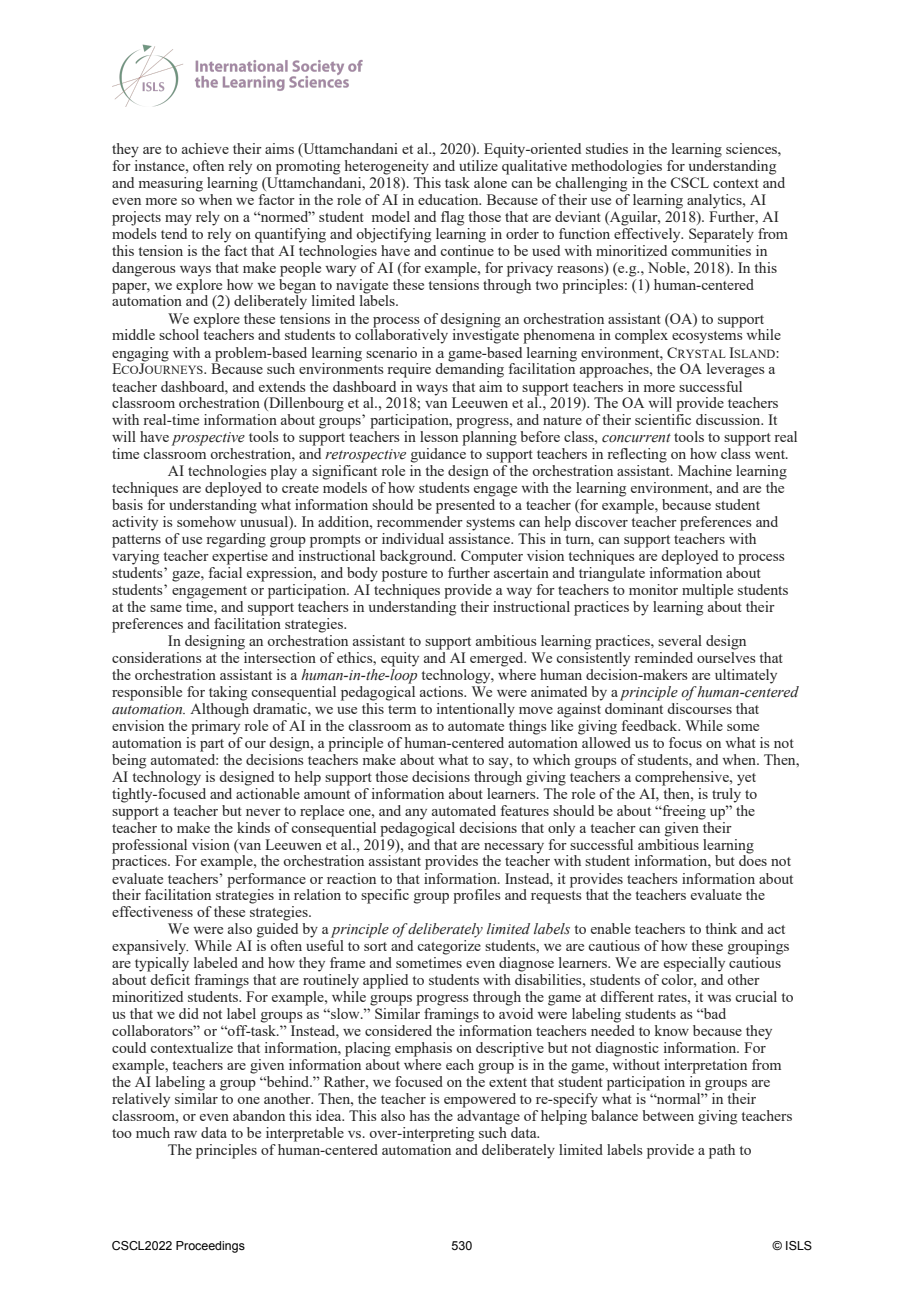  What do you see at coordinates (753, 859) in the screenshot?
I see `does` at bounding box center [753, 859].
